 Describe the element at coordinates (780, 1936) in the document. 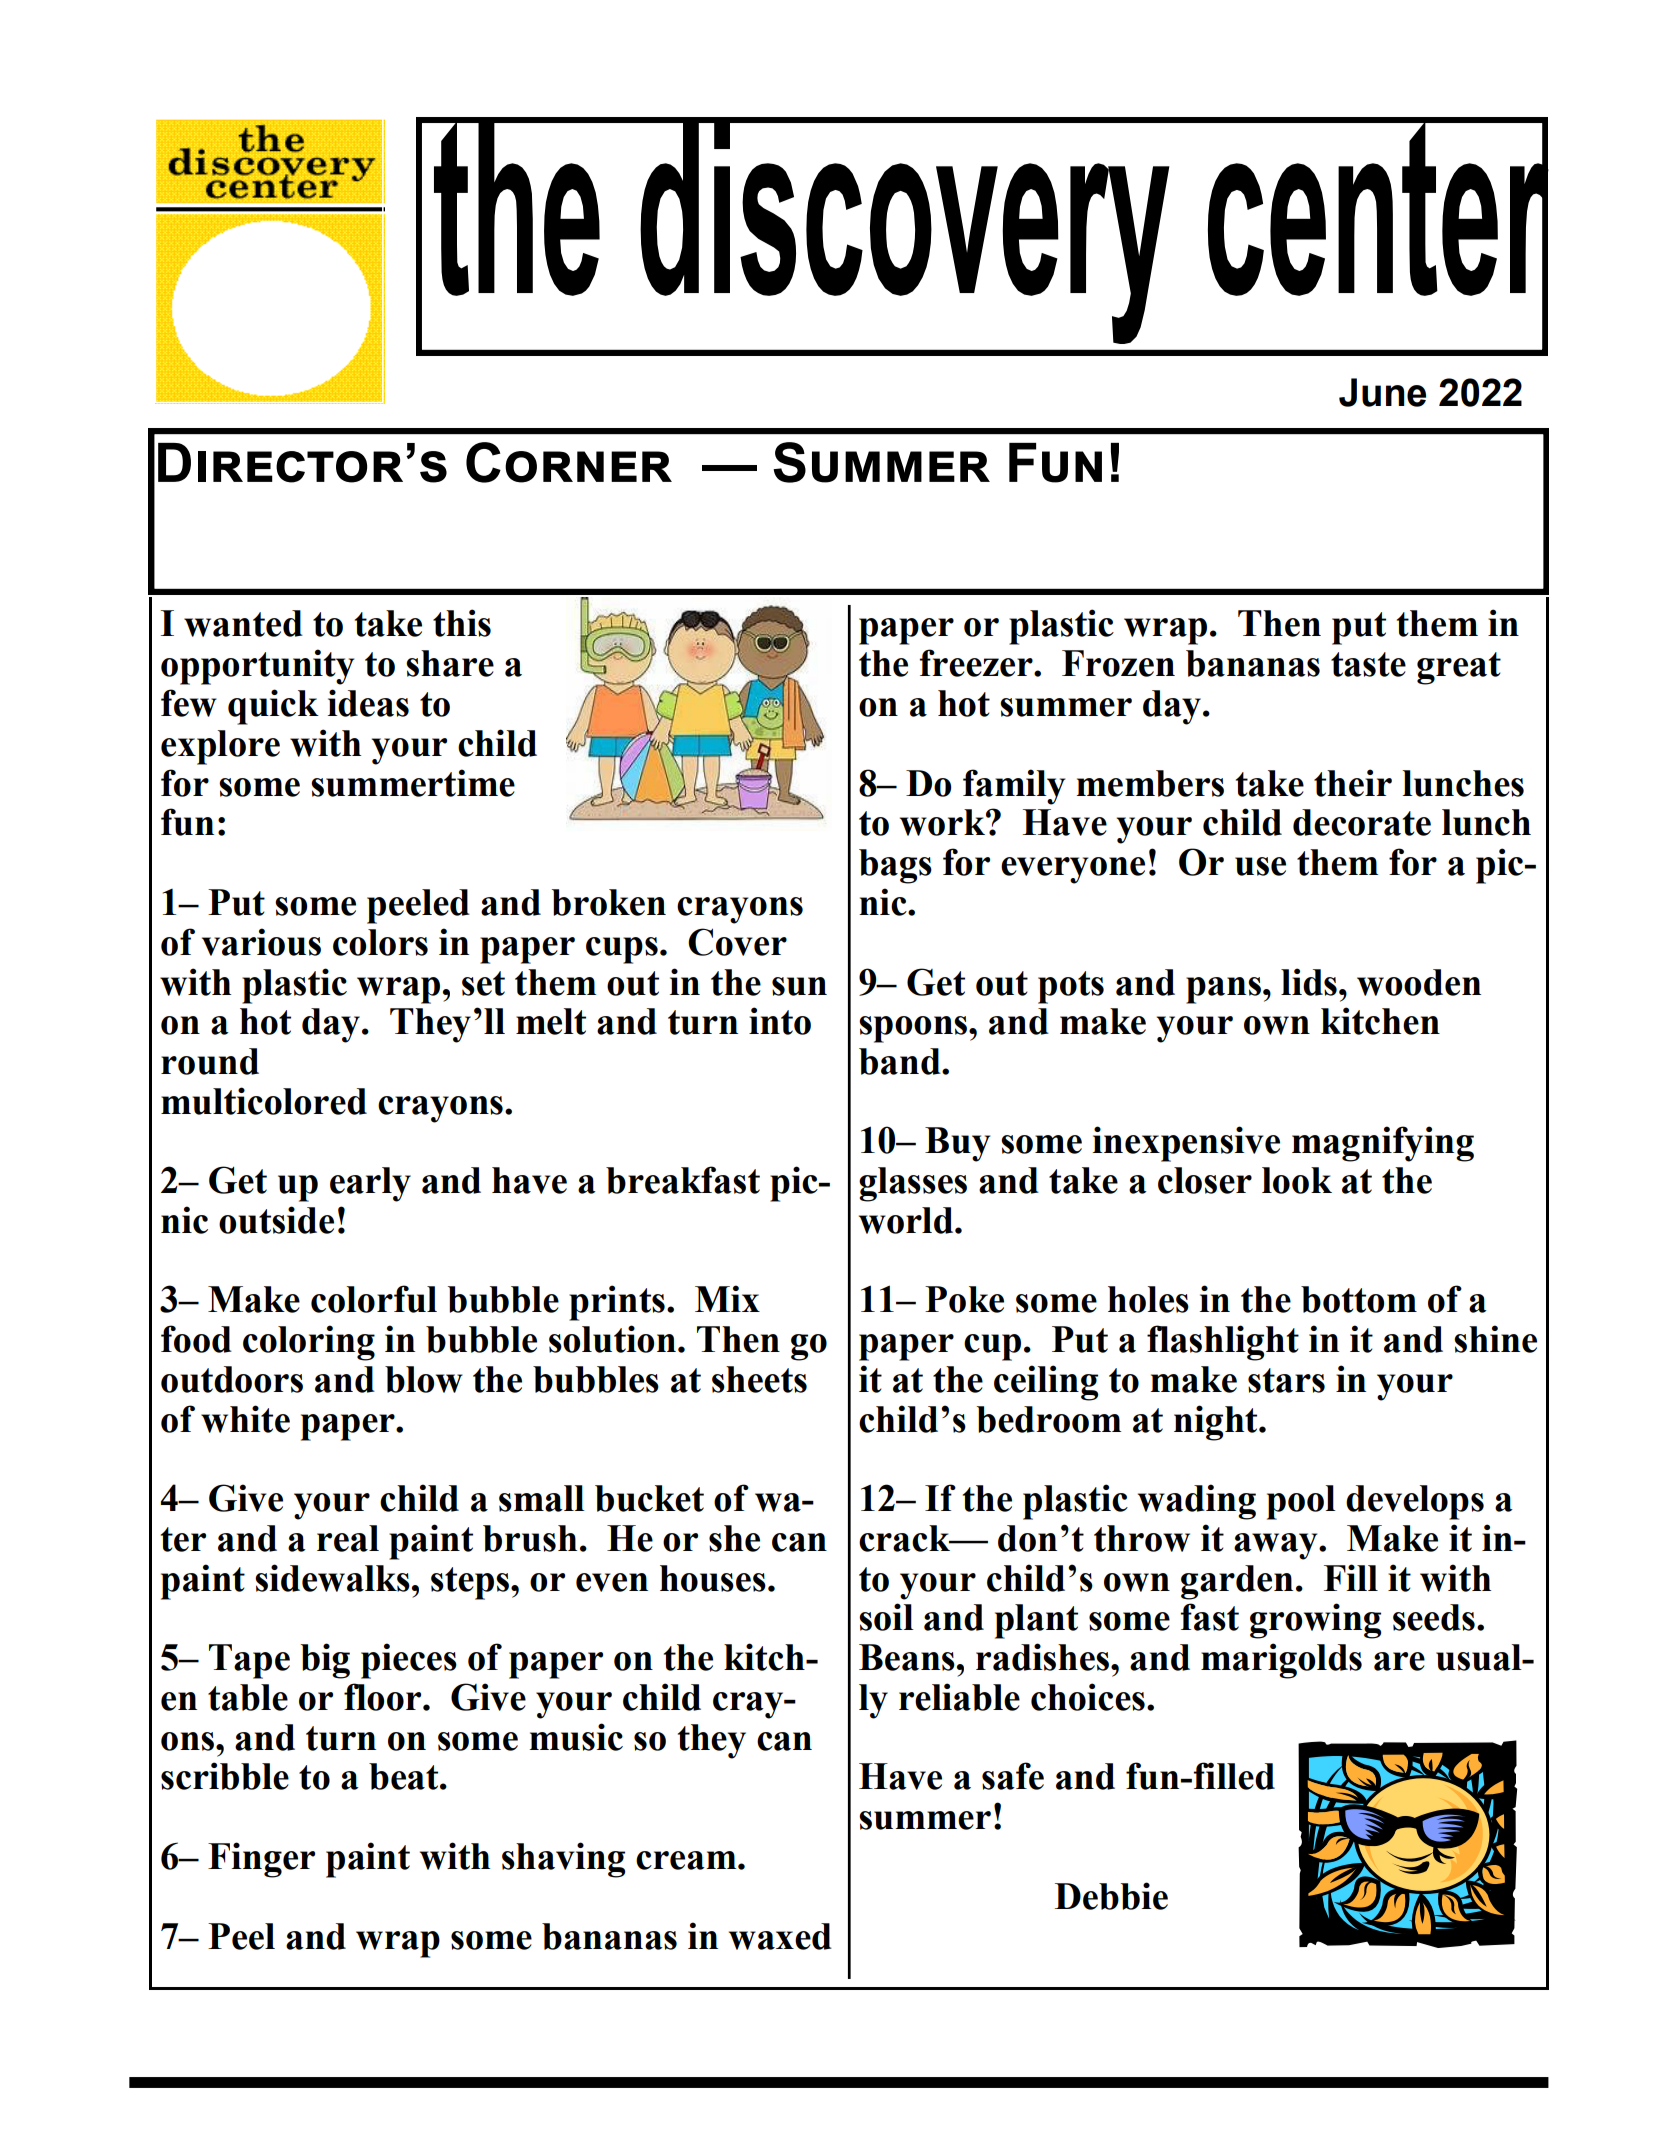

I see `waxed` at that location.
